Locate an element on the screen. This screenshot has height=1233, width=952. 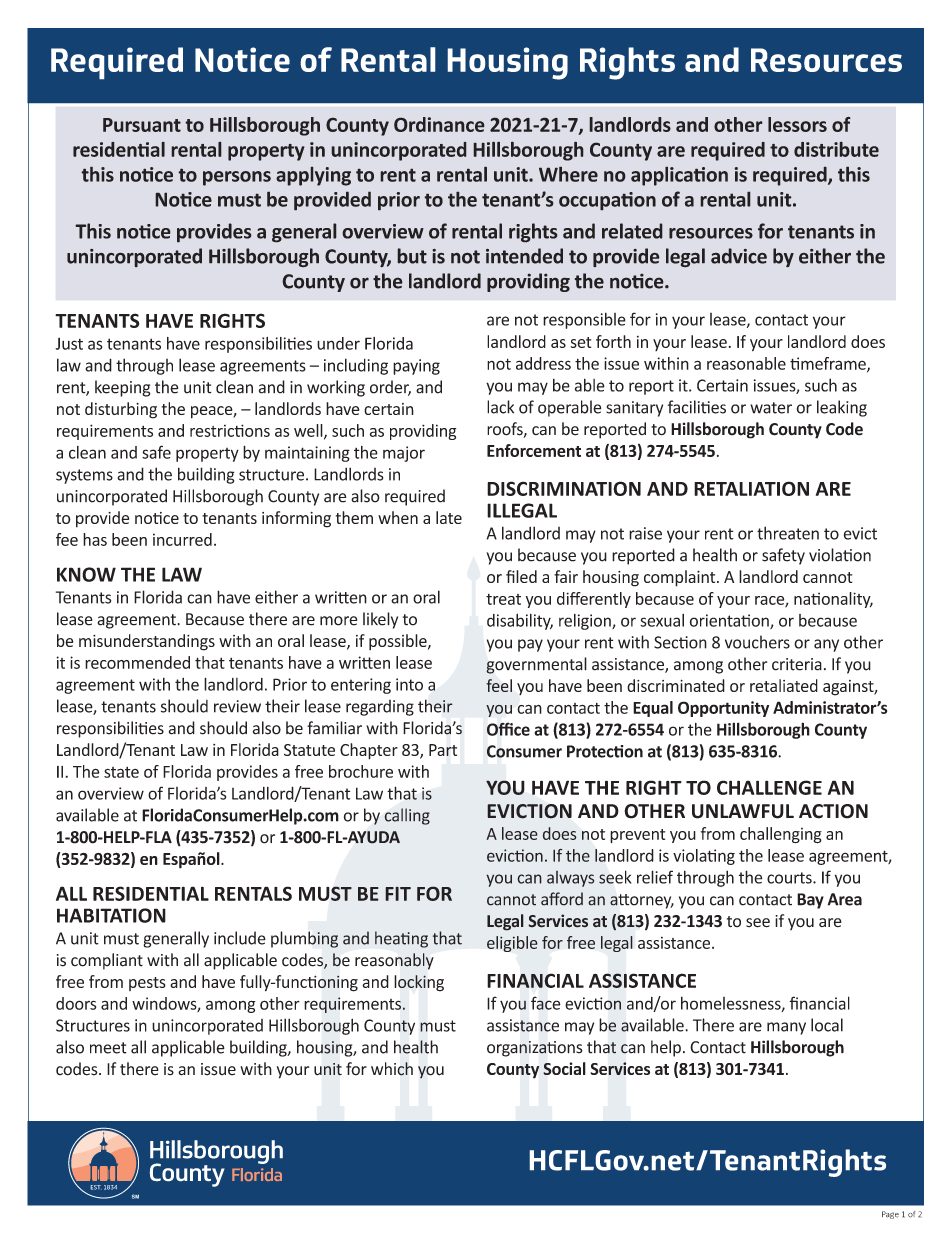
keeping is located at coordinates (123, 388).
